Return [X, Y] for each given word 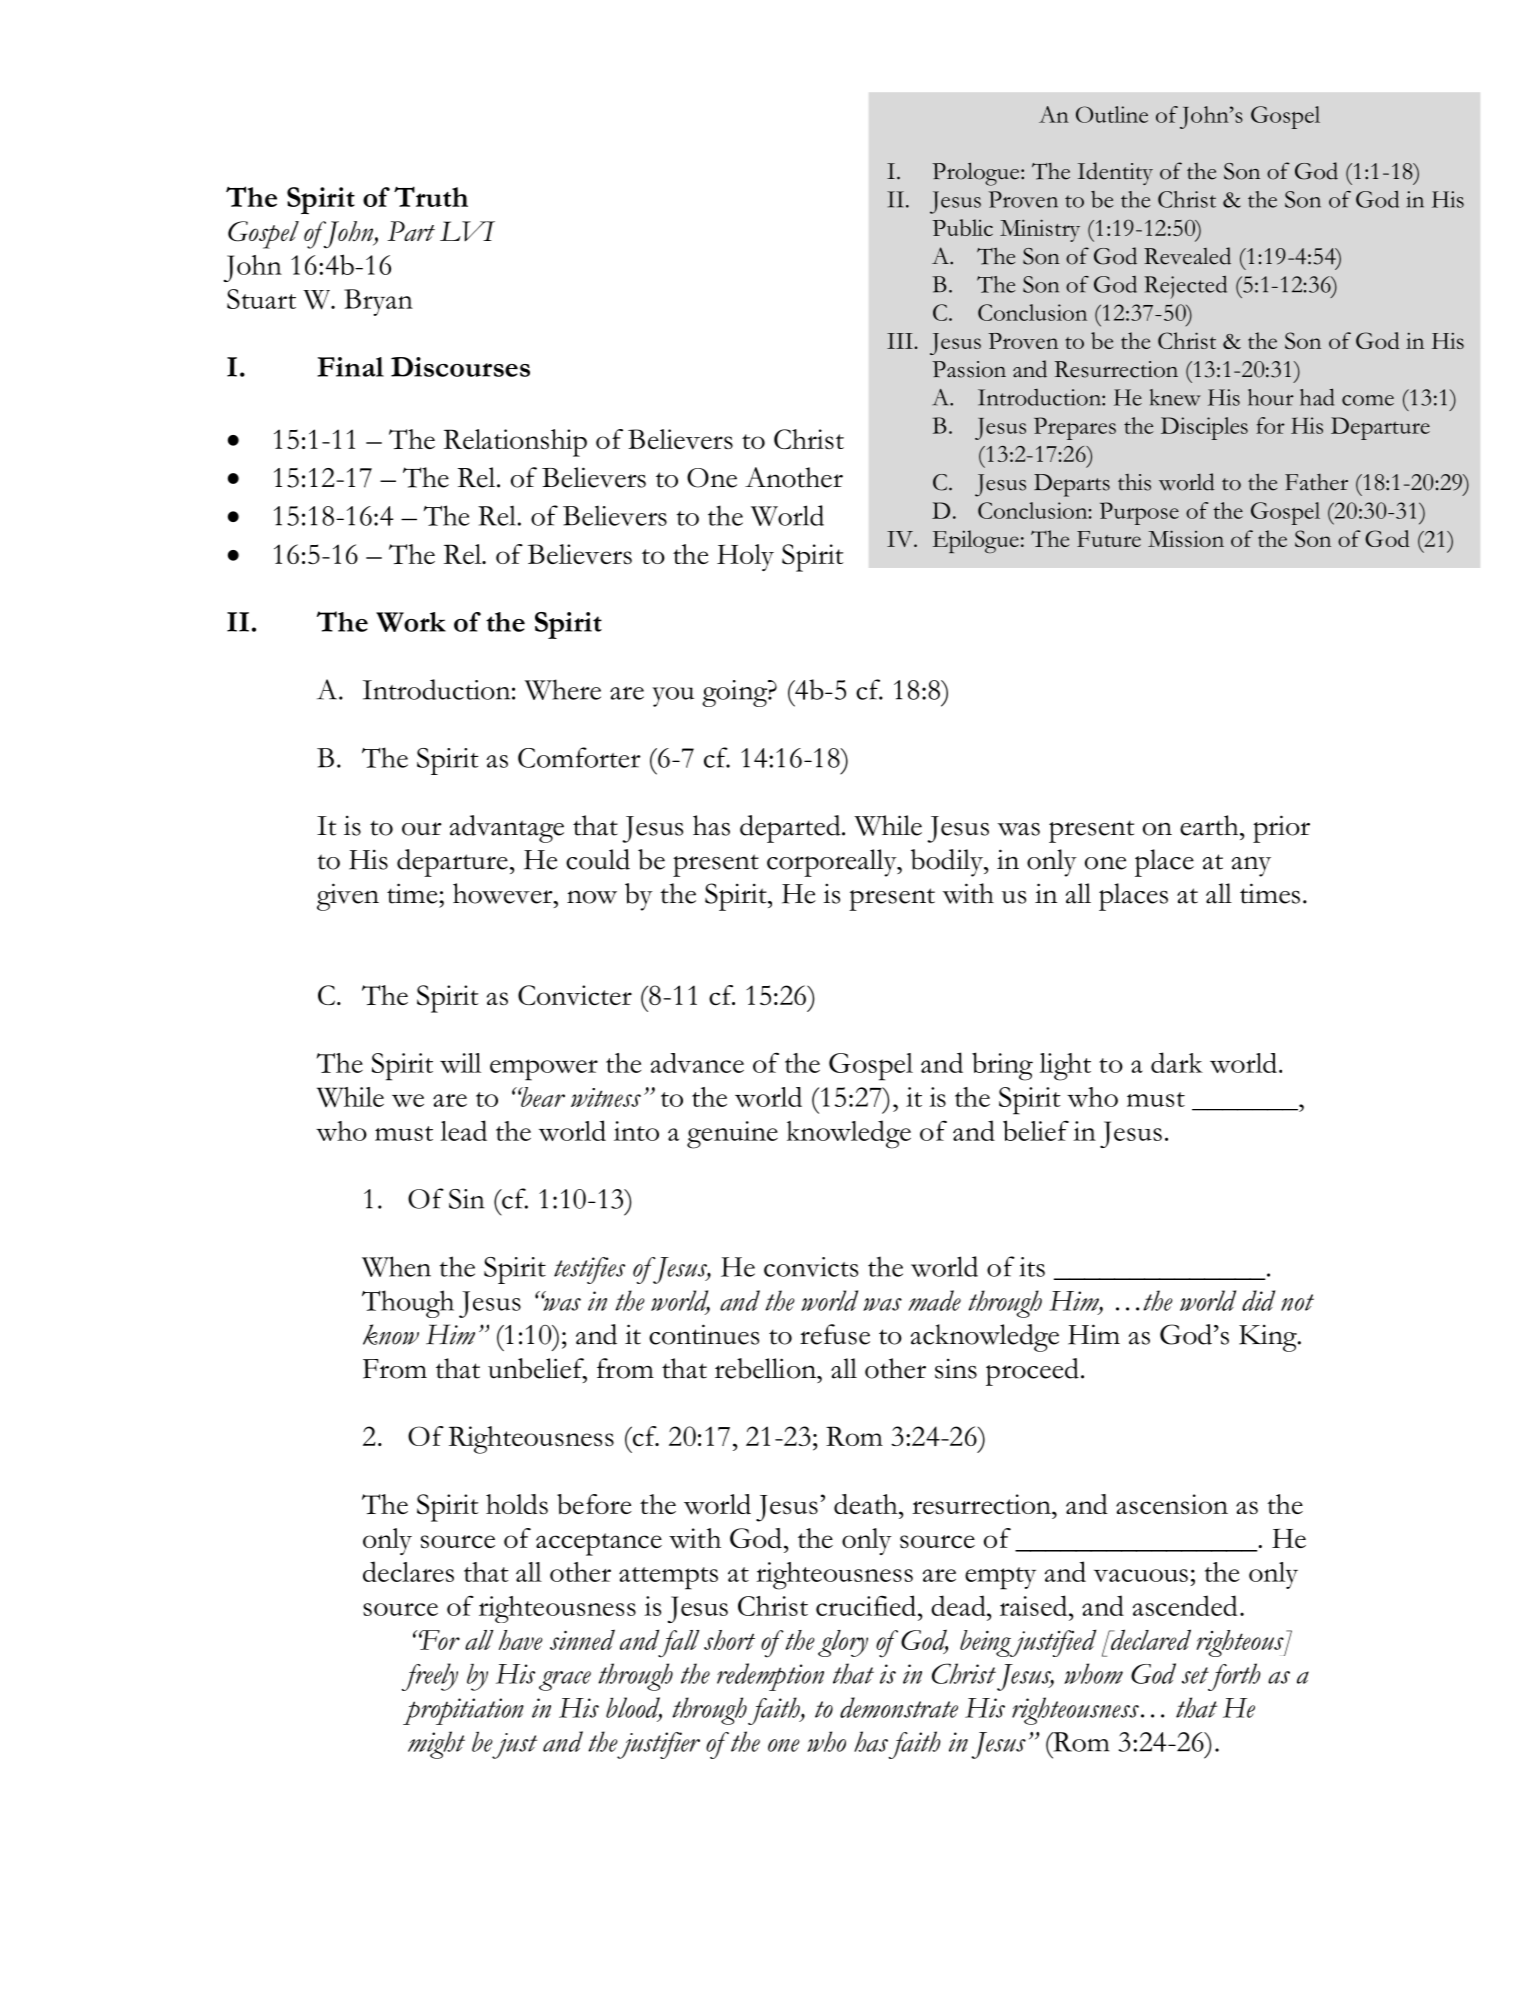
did [1258, 1300]
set [1195, 1675]
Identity [1115, 173]
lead [464, 1130]
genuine [732, 1135]
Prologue [977, 174]
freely [430, 1677]
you [673, 697]
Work [411, 622]
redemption [770, 1677]
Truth [431, 196]
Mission [1186, 538]
